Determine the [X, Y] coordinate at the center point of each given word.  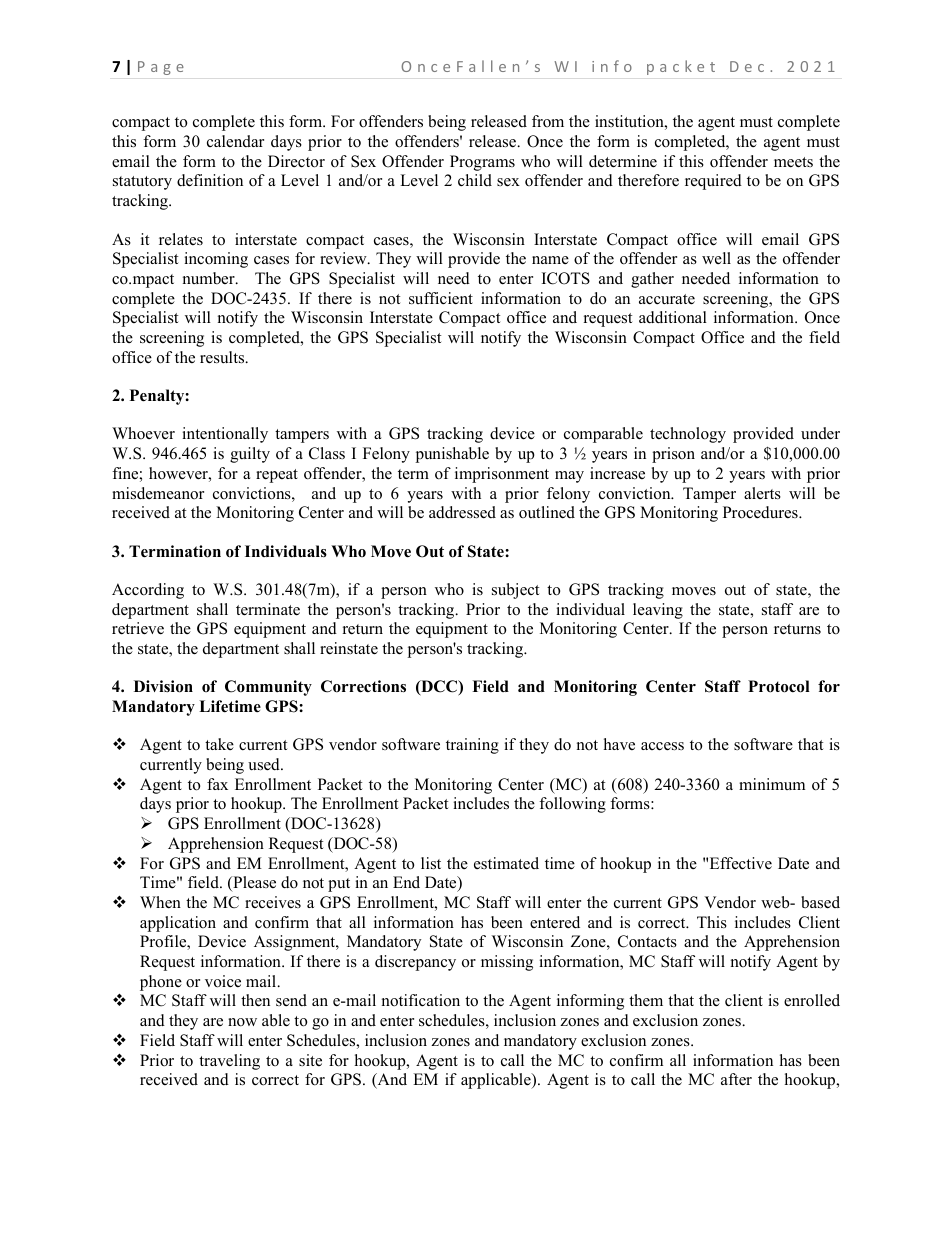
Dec [747, 66]
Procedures [761, 512]
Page [161, 68]
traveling [229, 1062]
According [148, 591]
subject [515, 591]
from [548, 121]
